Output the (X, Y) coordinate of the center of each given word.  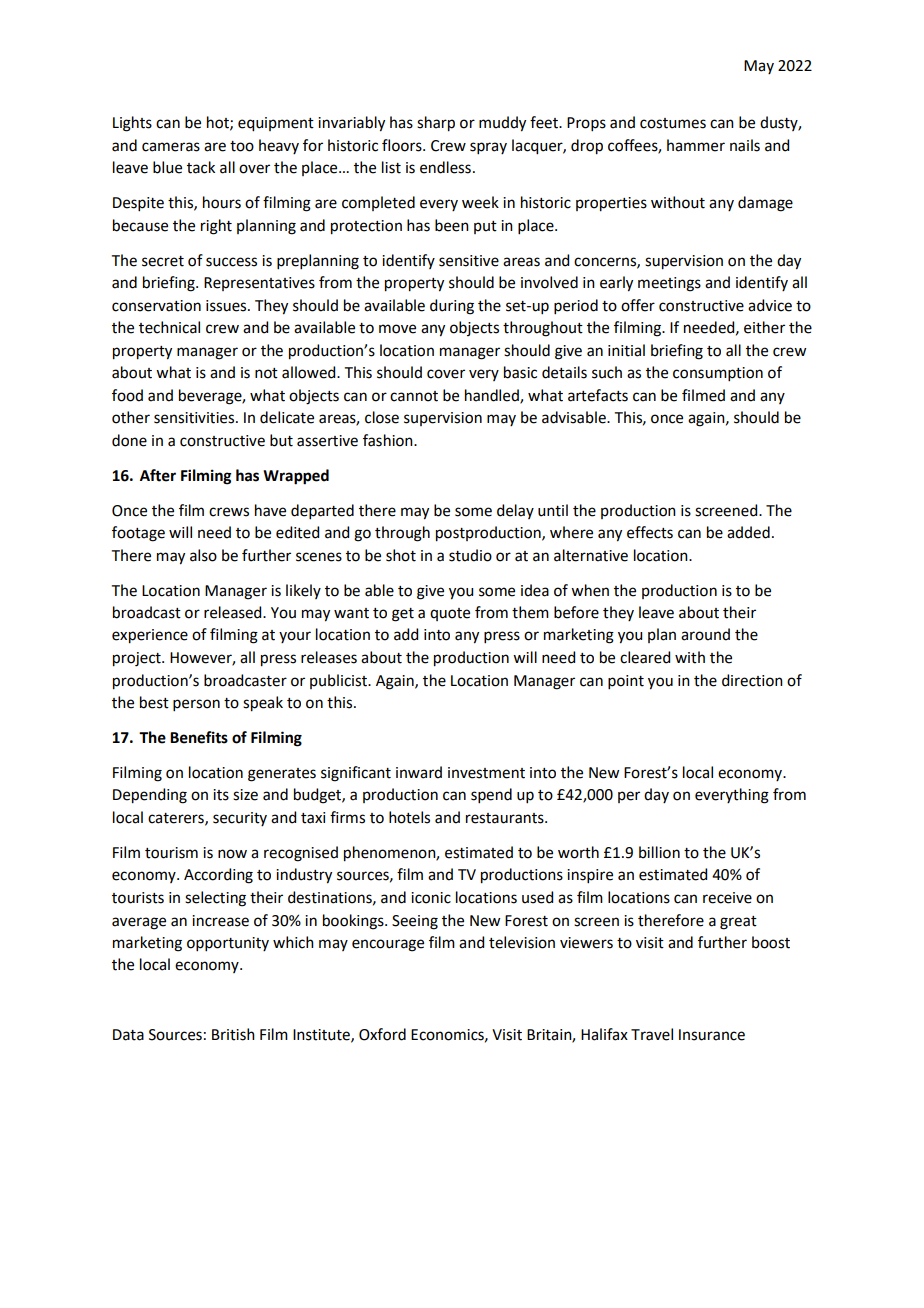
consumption (718, 374)
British (233, 1034)
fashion (389, 440)
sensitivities (194, 418)
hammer (696, 145)
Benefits (199, 737)
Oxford (382, 1034)
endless (445, 167)
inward (419, 772)
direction (752, 680)
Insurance (712, 1035)
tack (201, 167)
